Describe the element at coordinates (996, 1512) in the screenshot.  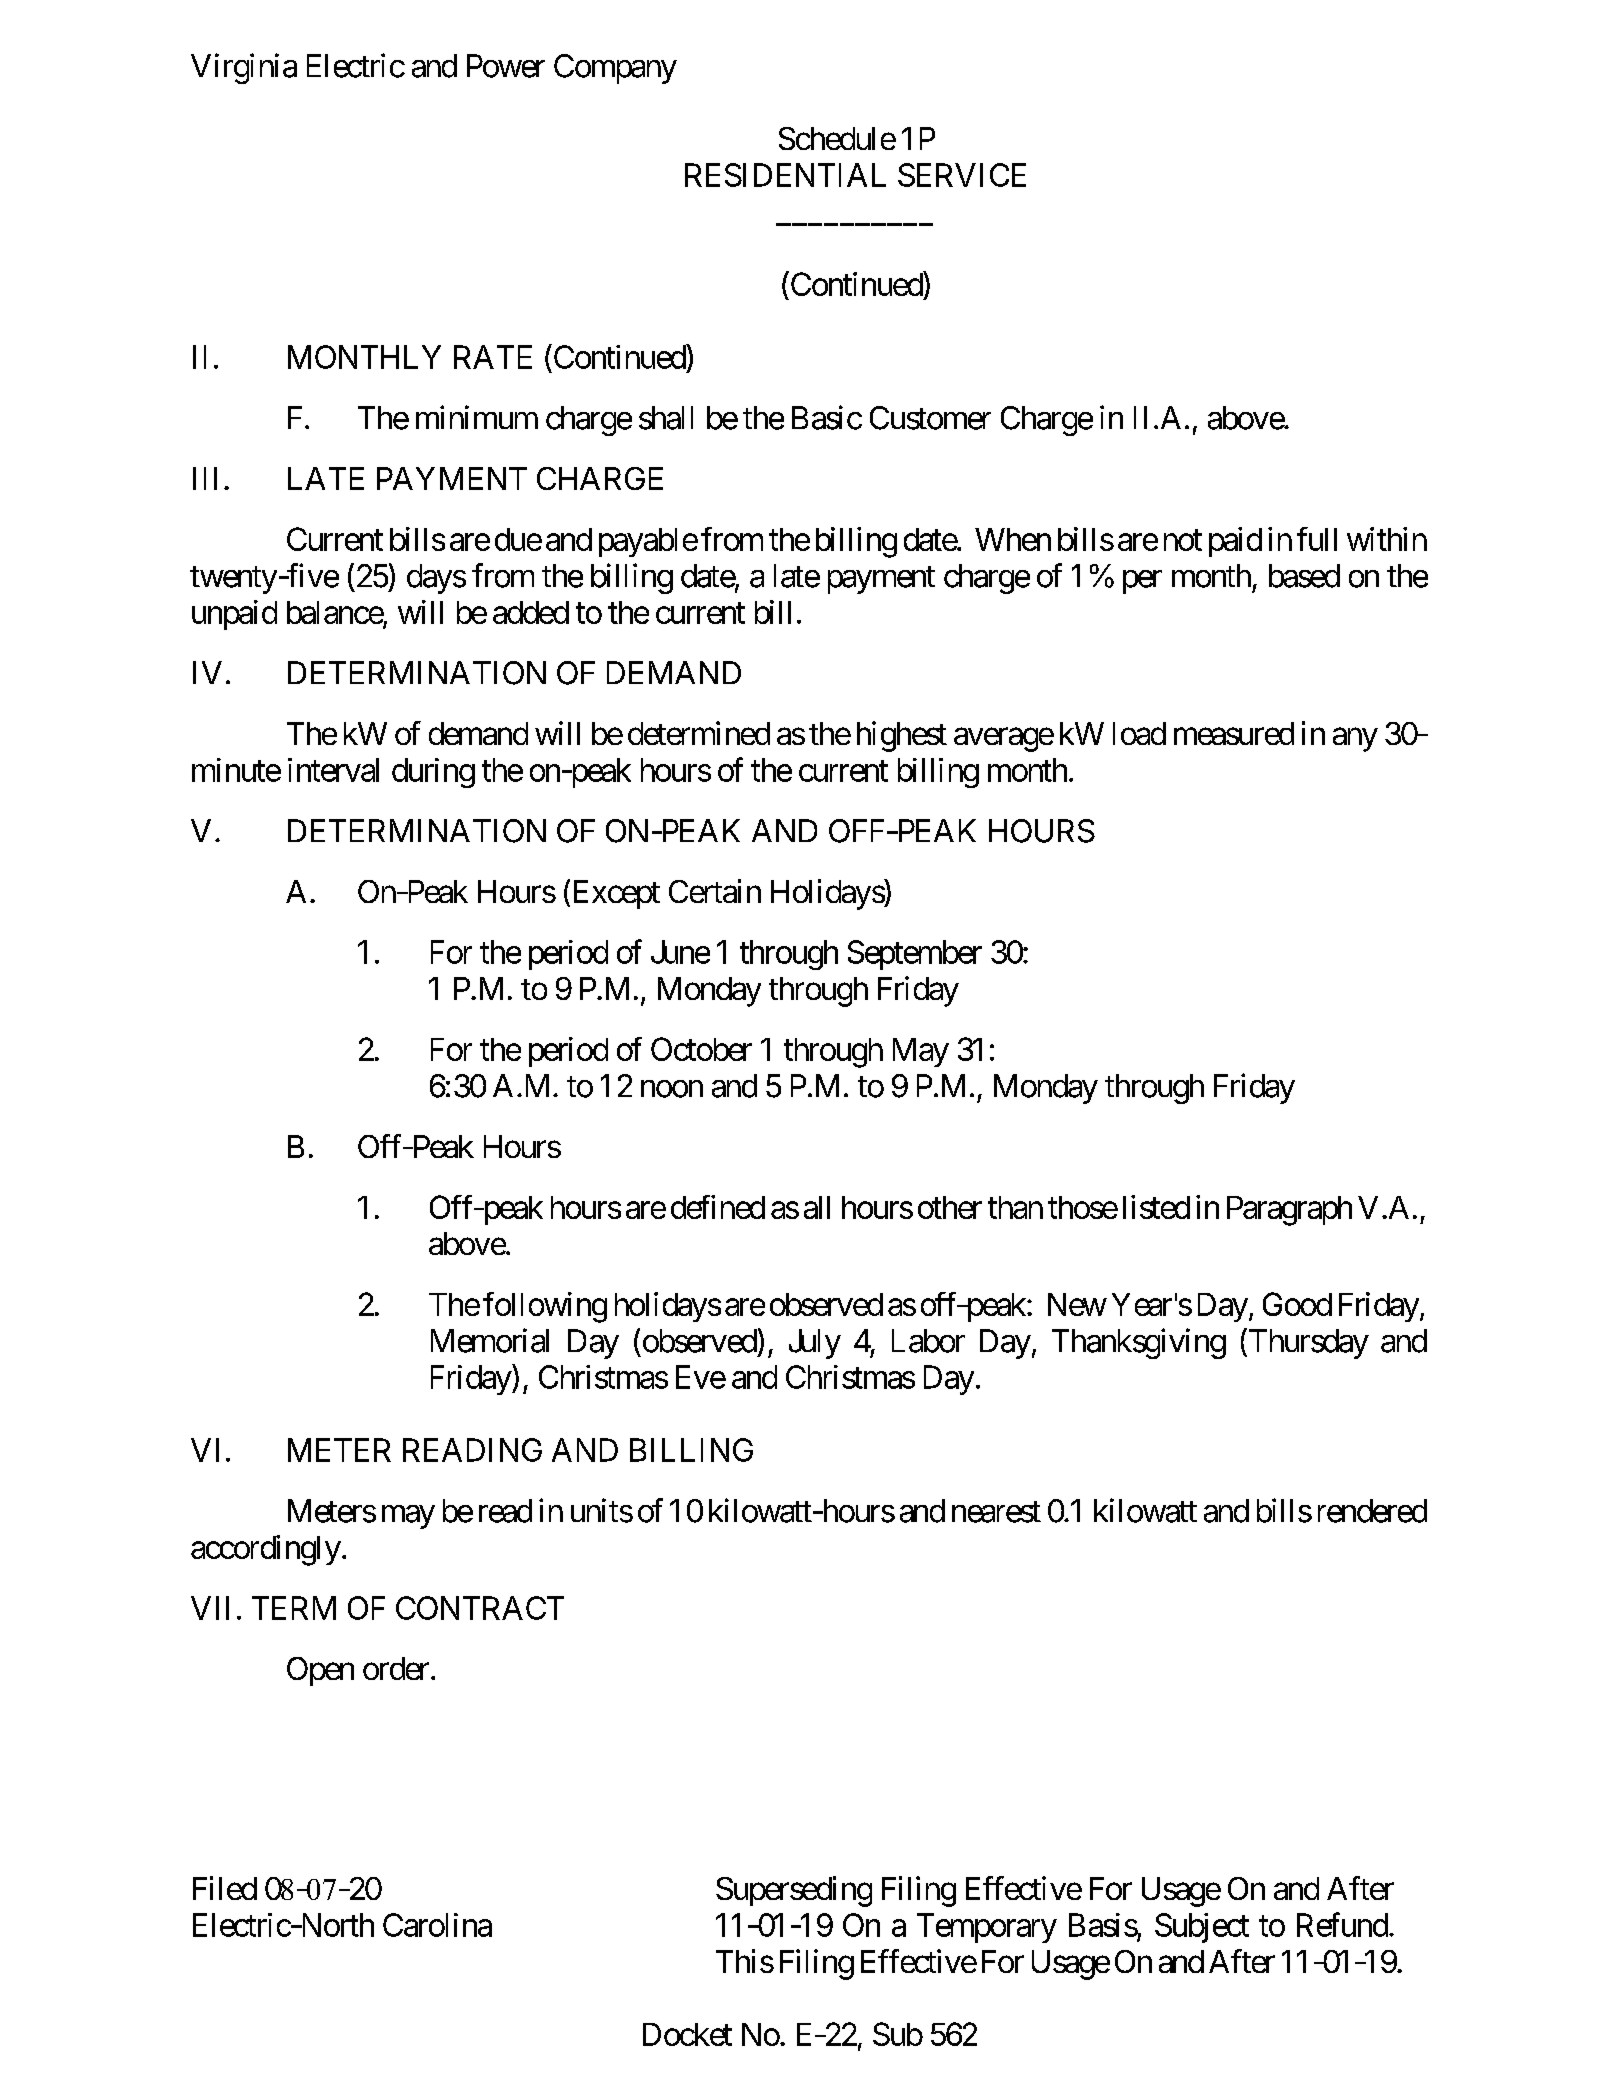
I see `nearest` at that location.
